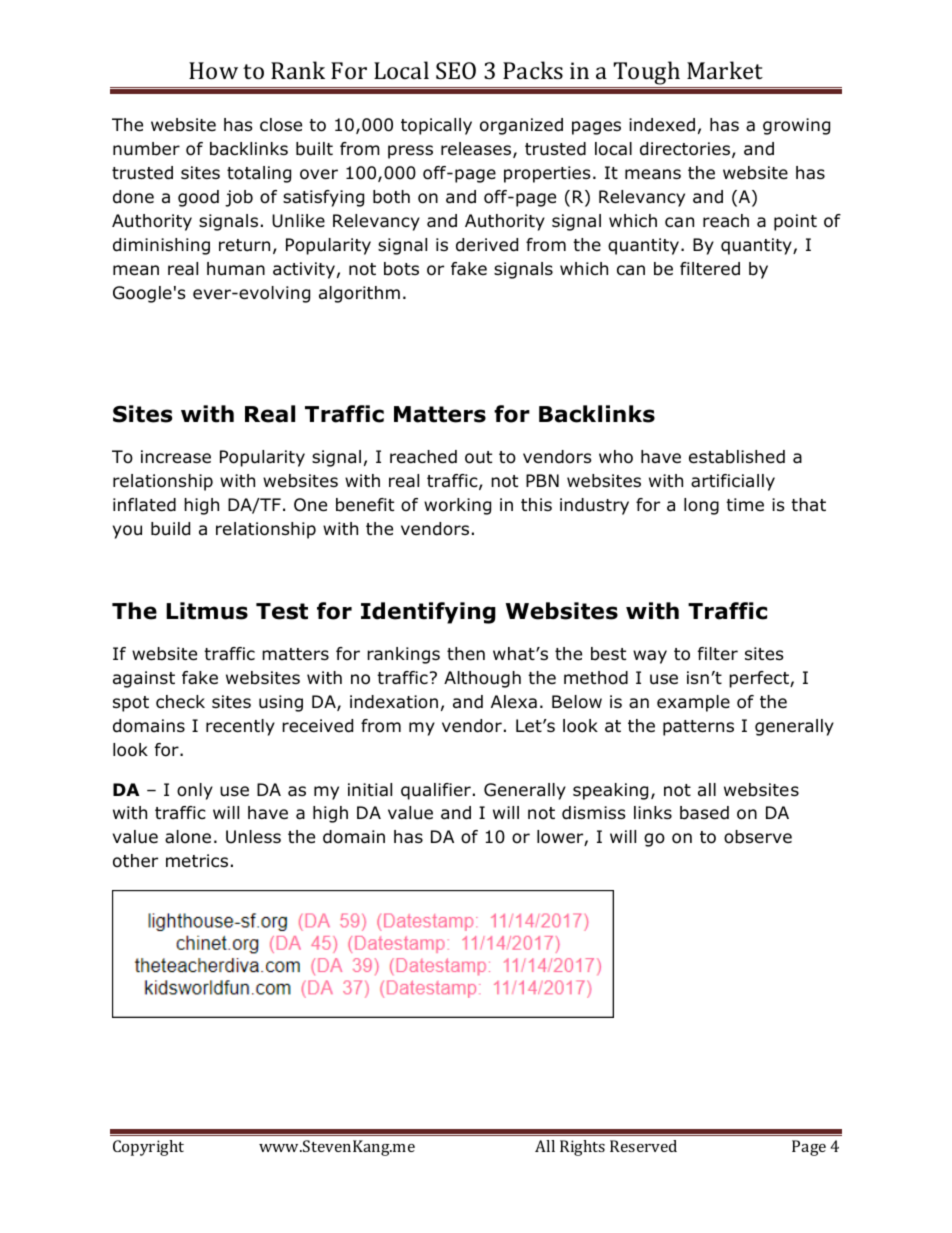 Image resolution: width=952 pixels, height=1233 pixels. I want to click on Market, so click(725, 70).
